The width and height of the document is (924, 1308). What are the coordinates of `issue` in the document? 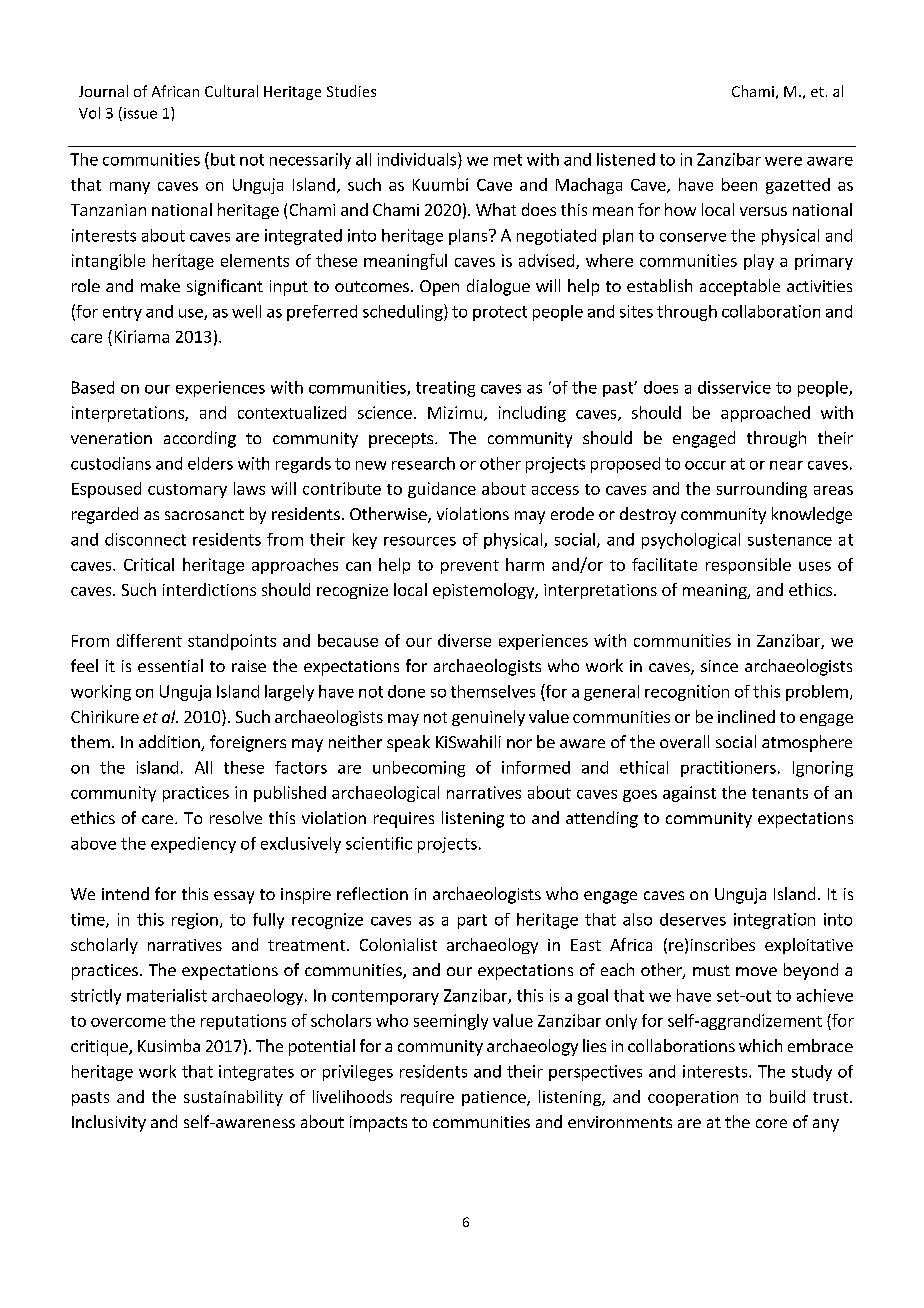 It's located at (140, 113).
